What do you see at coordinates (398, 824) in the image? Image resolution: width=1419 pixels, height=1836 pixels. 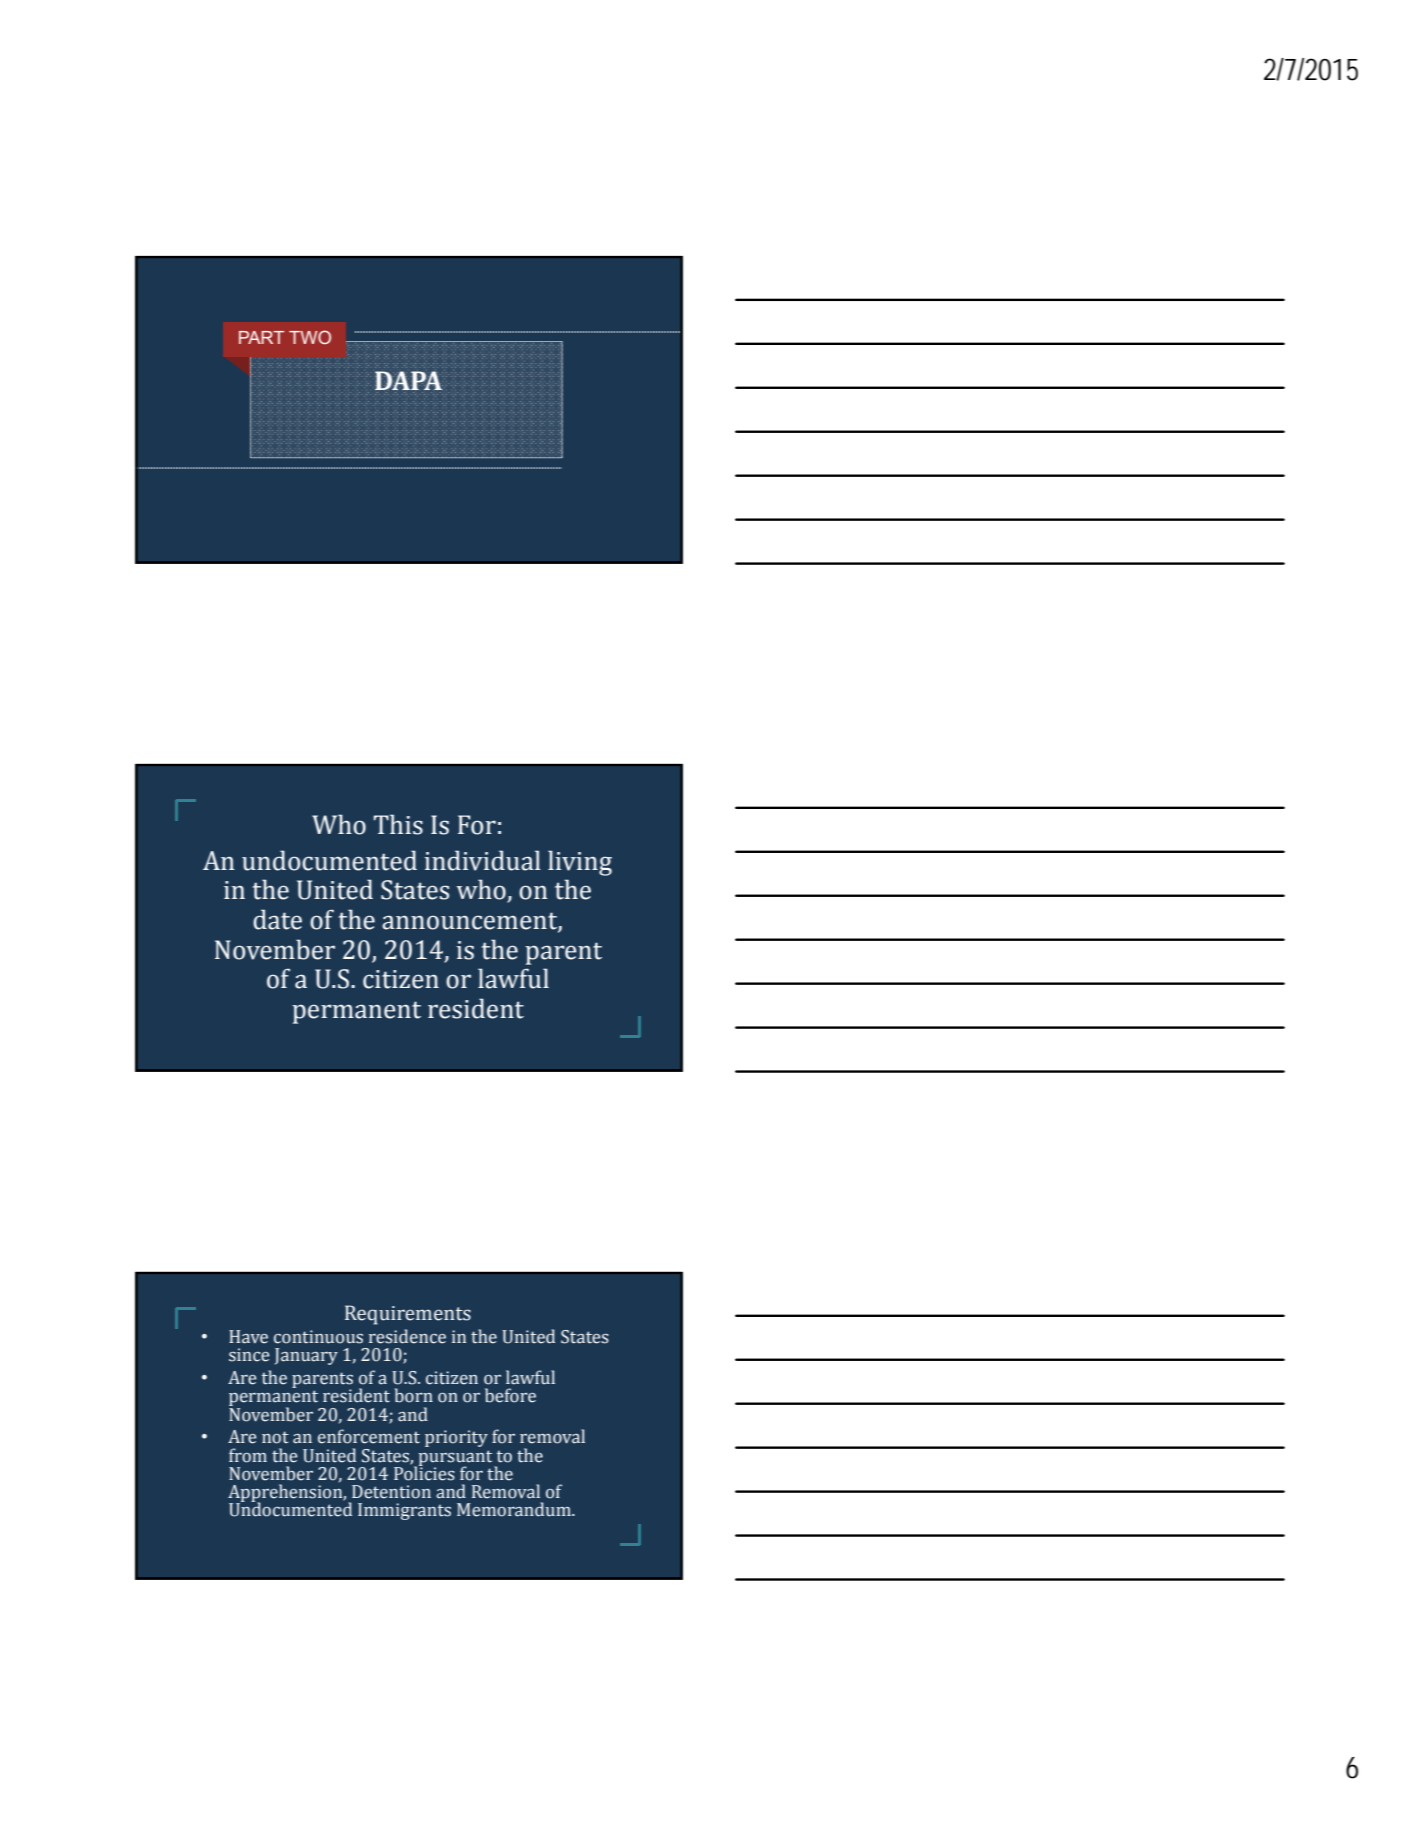 I see `This` at bounding box center [398, 824].
